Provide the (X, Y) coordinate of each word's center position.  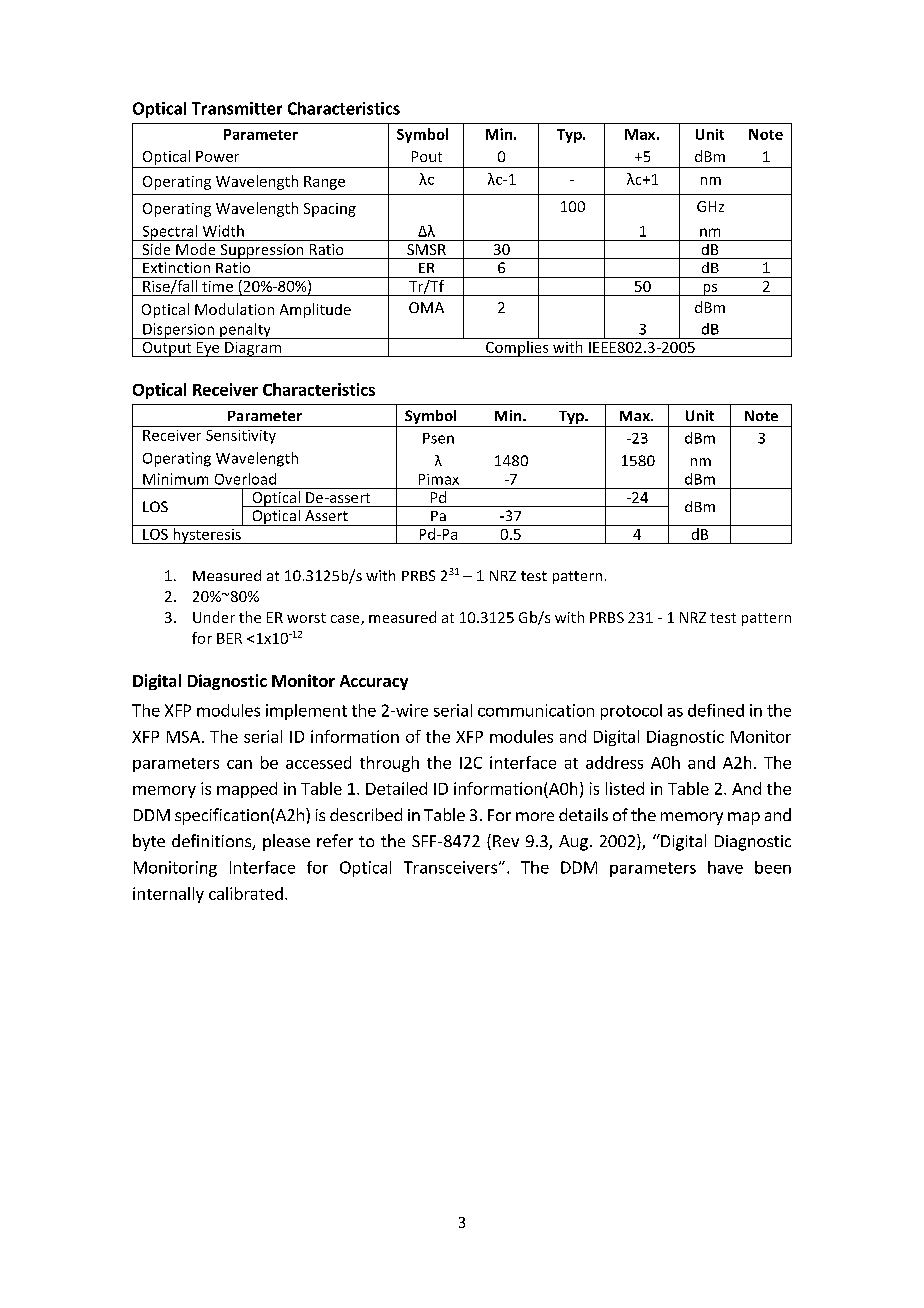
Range (324, 183)
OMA (426, 307)
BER (229, 638)
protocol (631, 712)
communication (536, 710)
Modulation (234, 309)
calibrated (246, 893)
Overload (245, 479)
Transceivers (452, 867)
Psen (438, 438)
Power (217, 156)
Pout (427, 156)
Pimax (439, 479)
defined (716, 710)
